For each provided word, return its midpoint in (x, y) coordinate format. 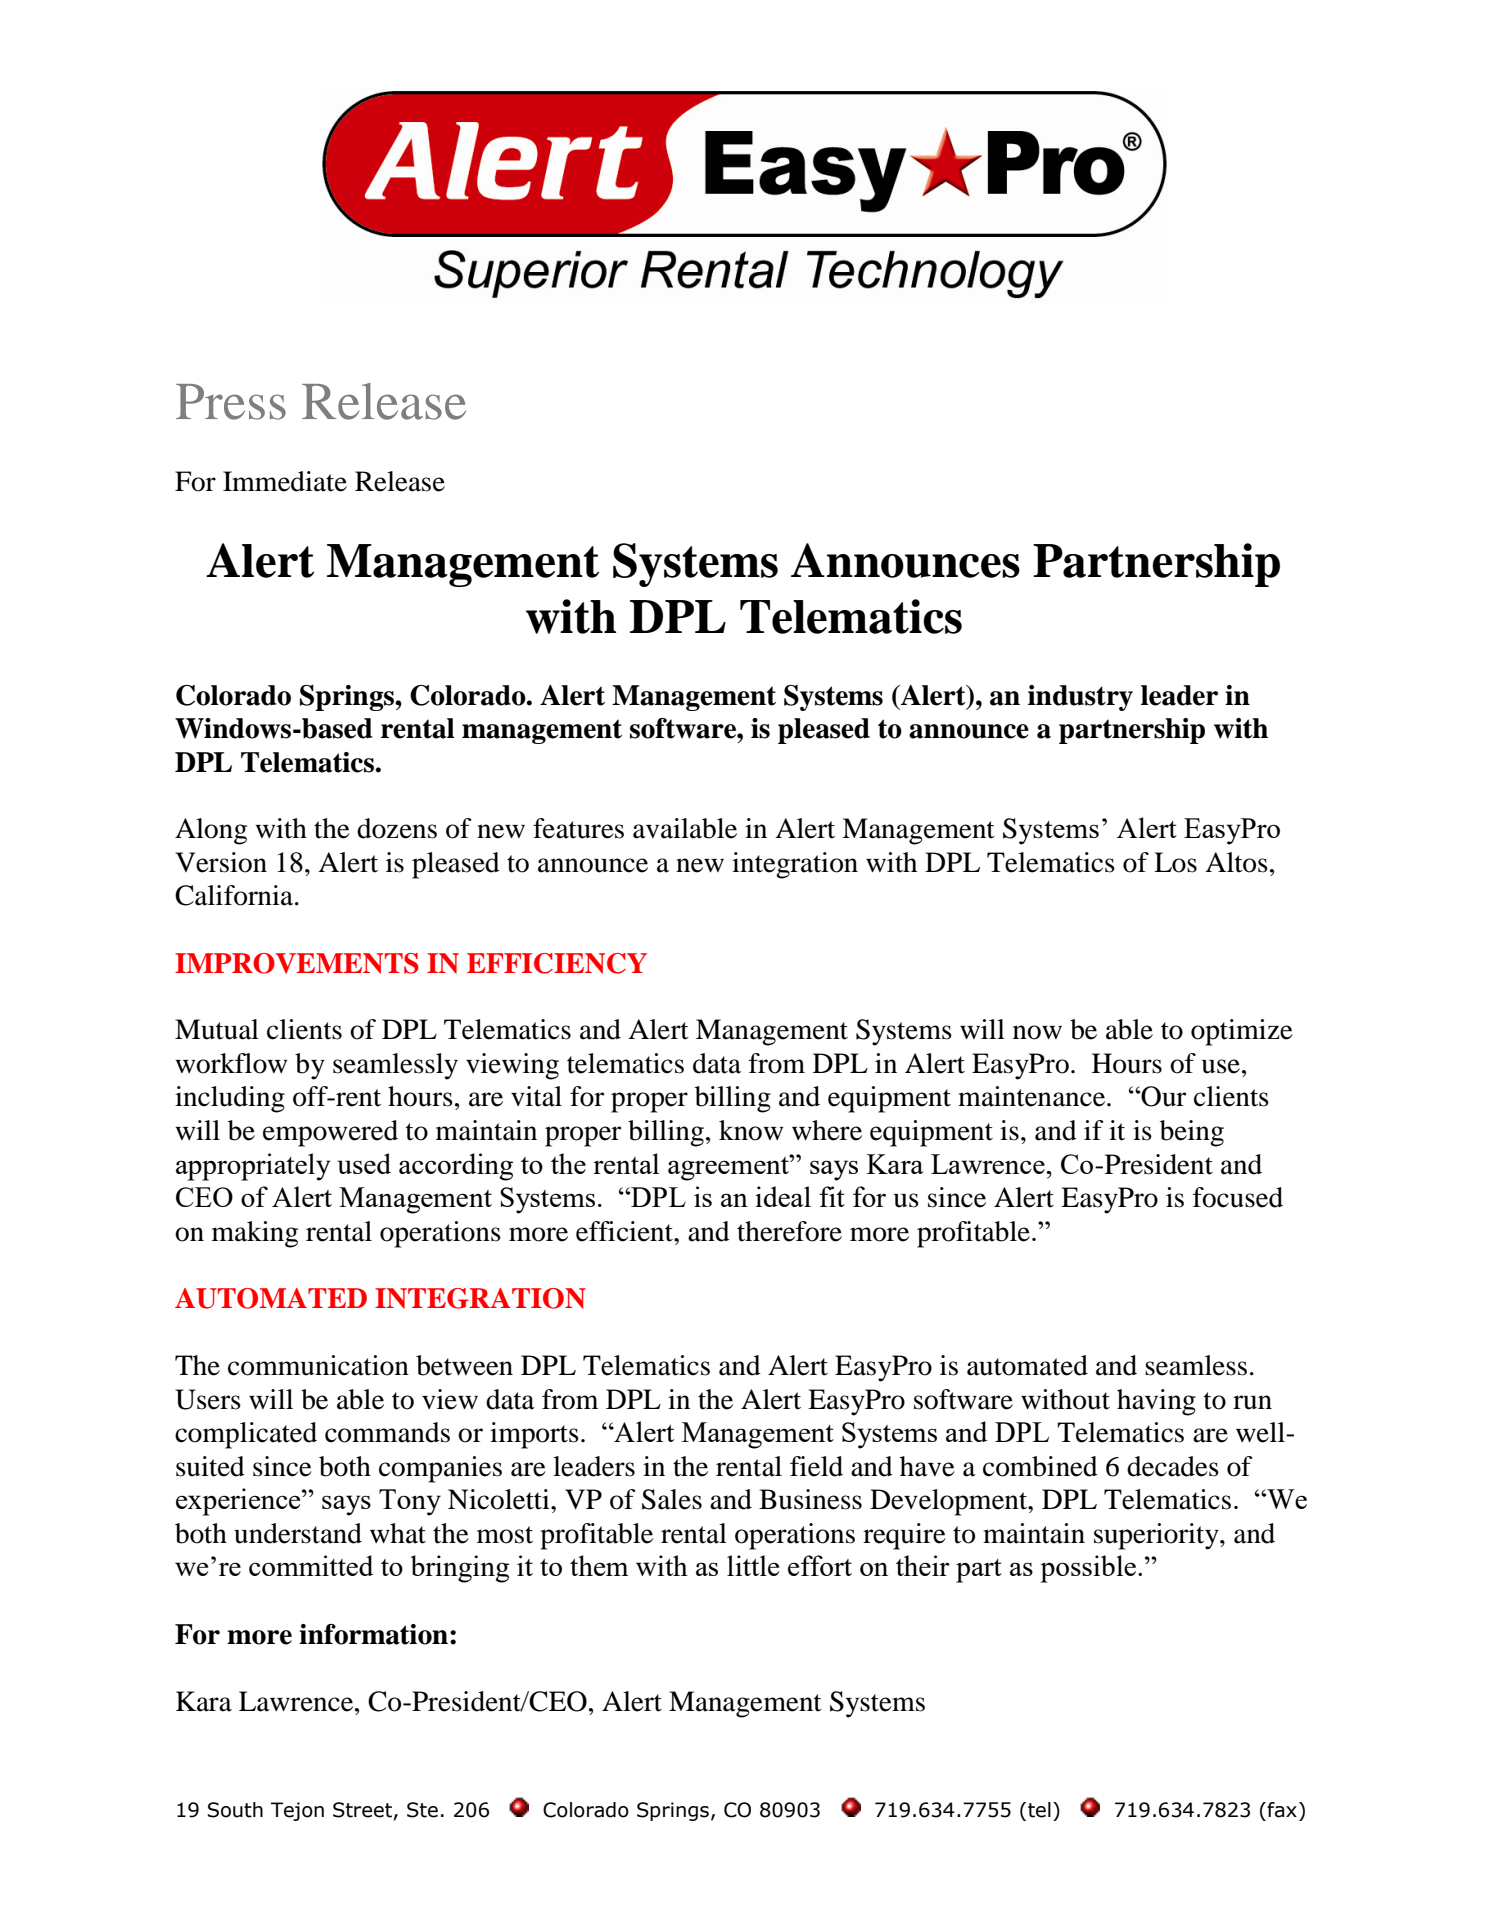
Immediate (285, 481)
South (235, 1810)
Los (1175, 862)
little (753, 1565)
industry (1080, 698)
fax (1281, 1810)
